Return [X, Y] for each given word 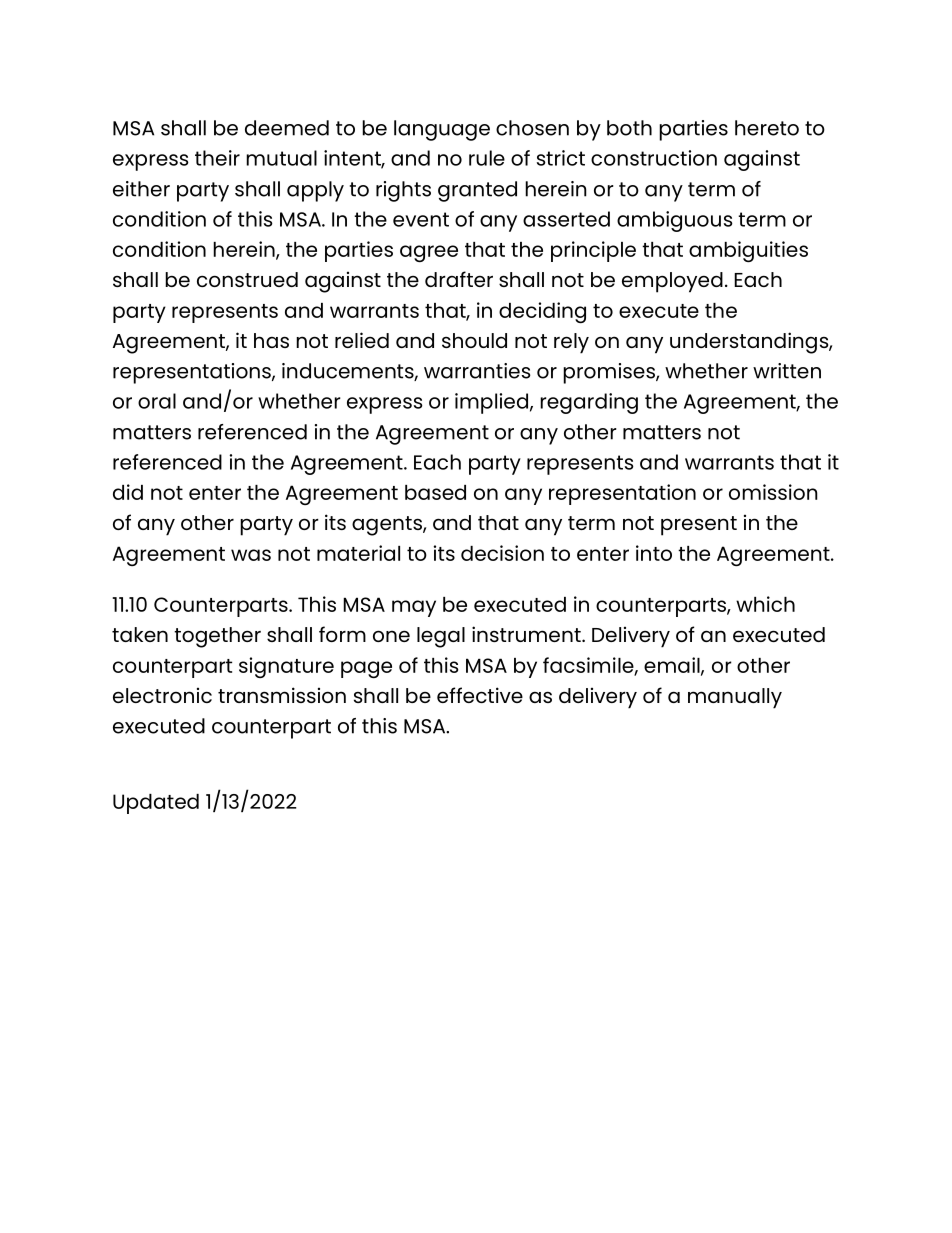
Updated [156, 804]
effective [480, 695]
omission [773, 492]
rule [487, 158]
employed [672, 282]
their [217, 158]
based [435, 492]
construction [654, 158]
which [765, 604]
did [128, 492]
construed [247, 279]
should [474, 340]
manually [735, 698]
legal [441, 637]
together [217, 637]
